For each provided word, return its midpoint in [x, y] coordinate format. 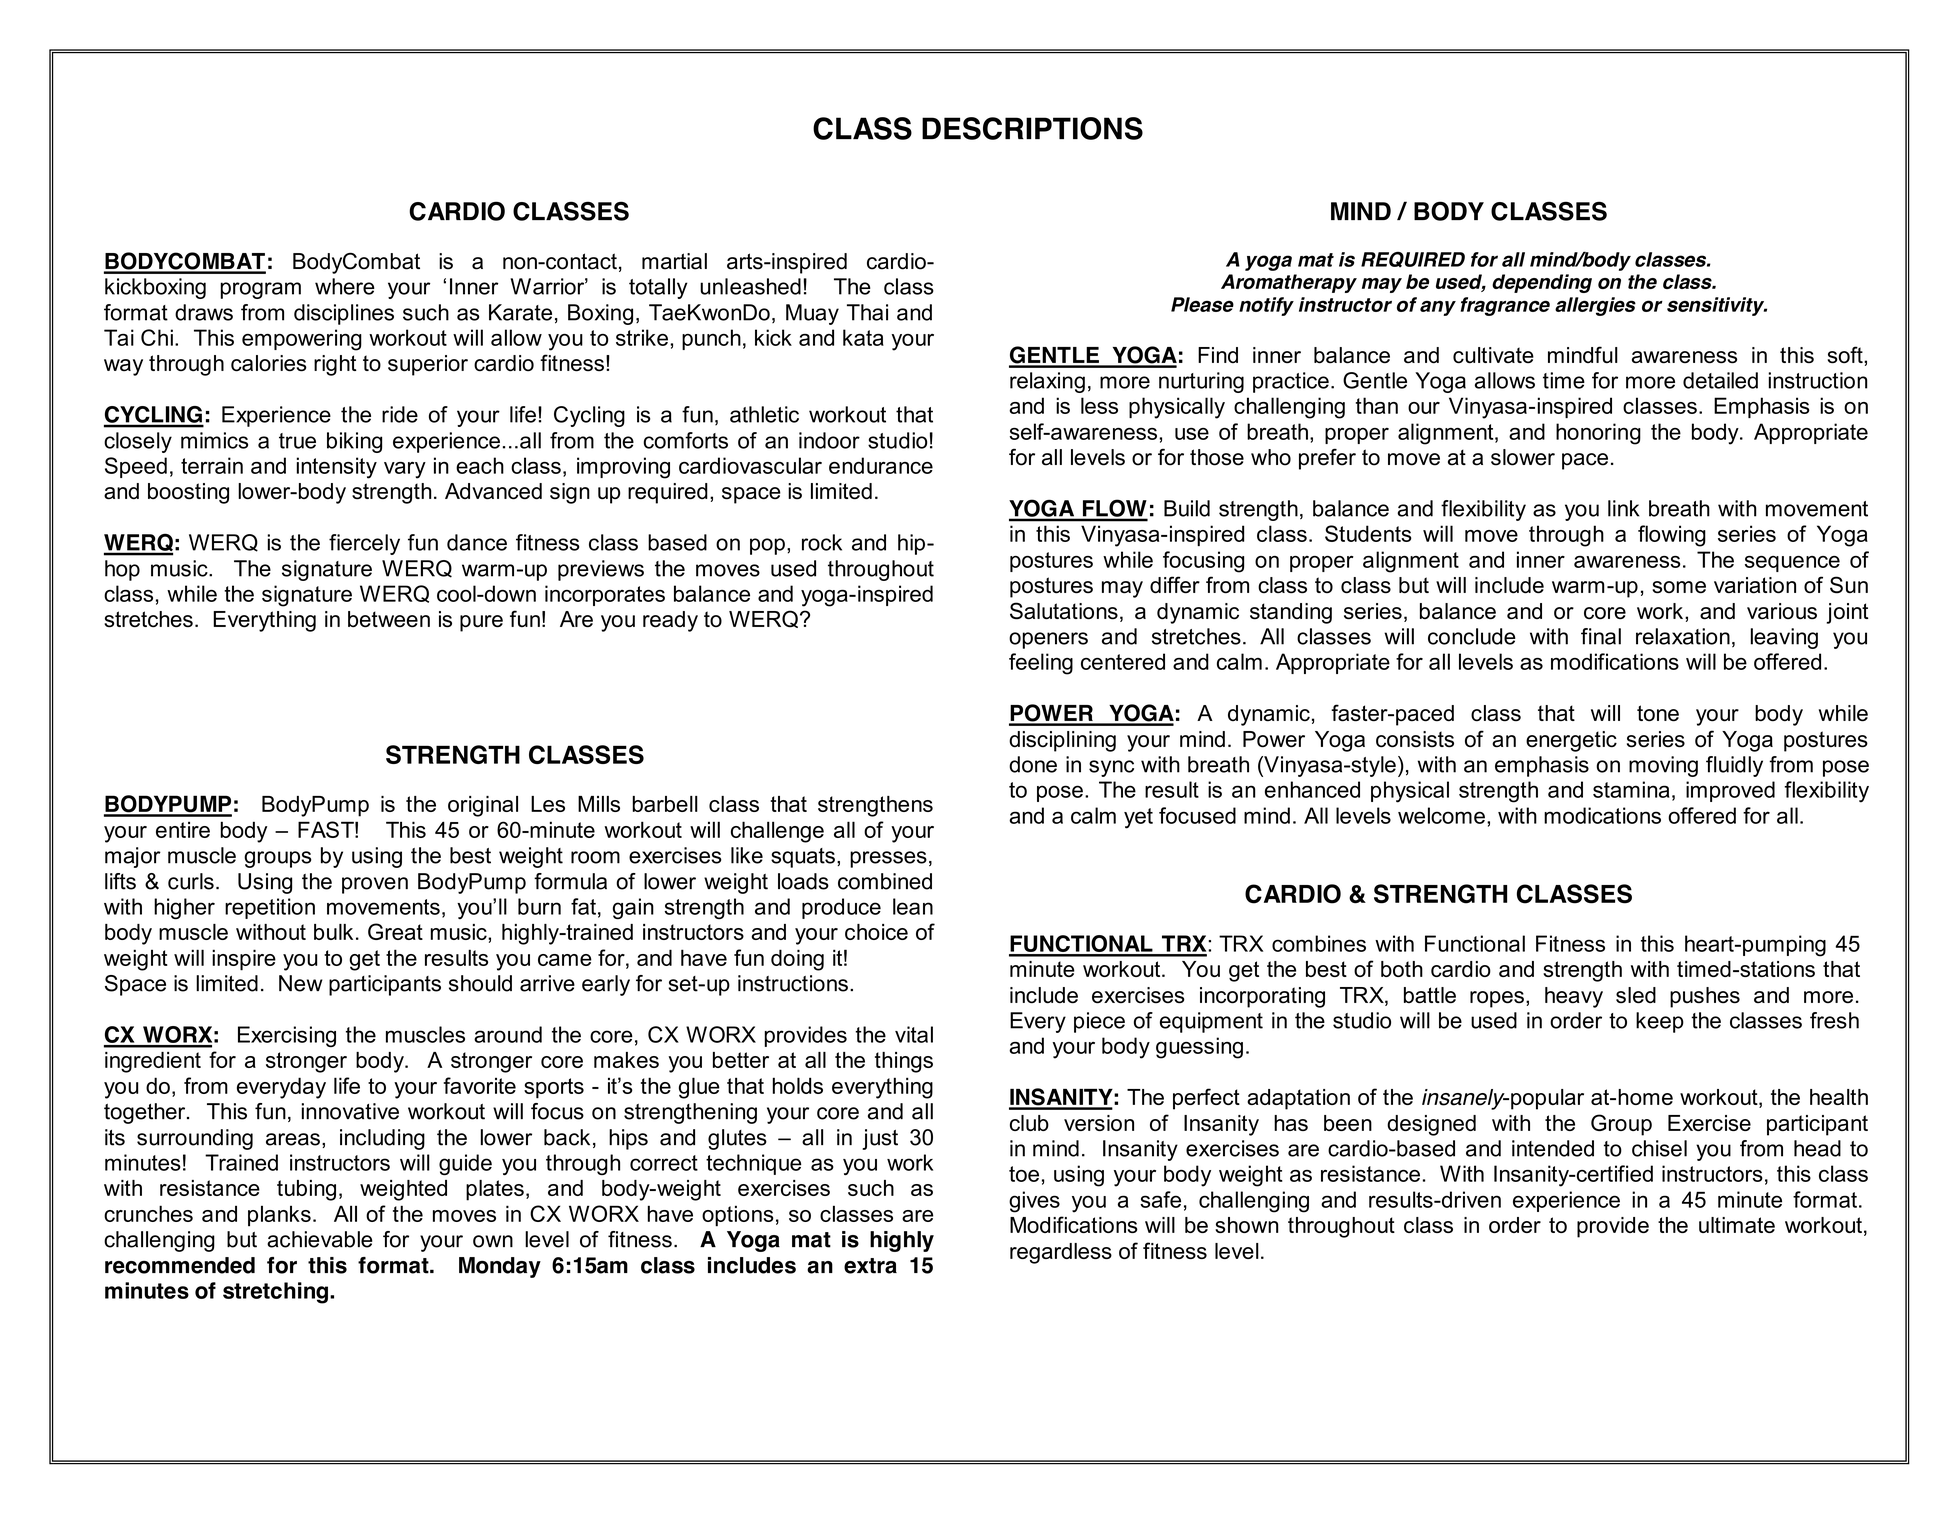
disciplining [1062, 741]
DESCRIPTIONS [1032, 128]
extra [870, 1266]
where [345, 286]
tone [1658, 713]
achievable [320, 1239]
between [389, 619]
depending [1542, 283]
